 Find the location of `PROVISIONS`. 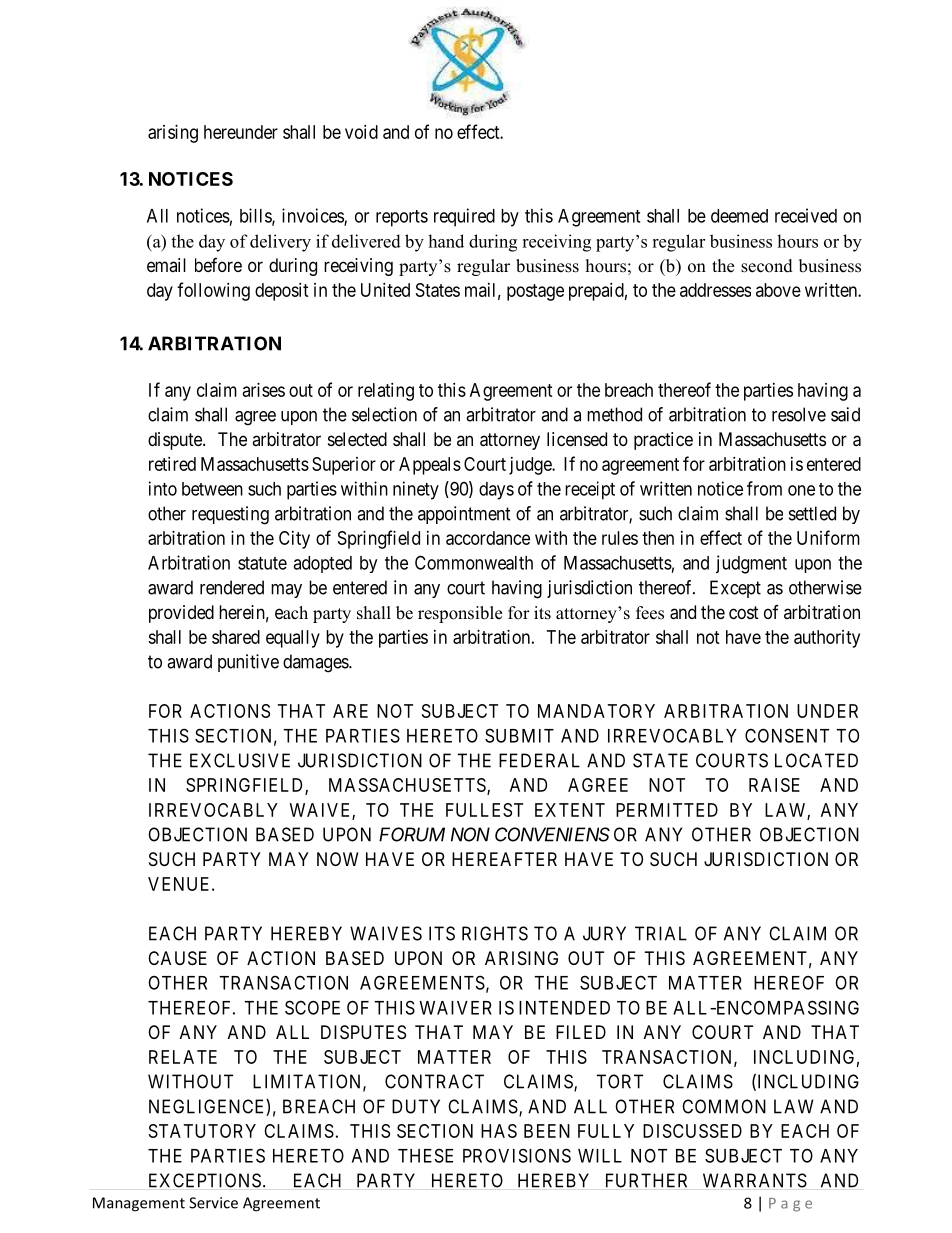

PROVISIONS is located at coordinates (517, 1155).
